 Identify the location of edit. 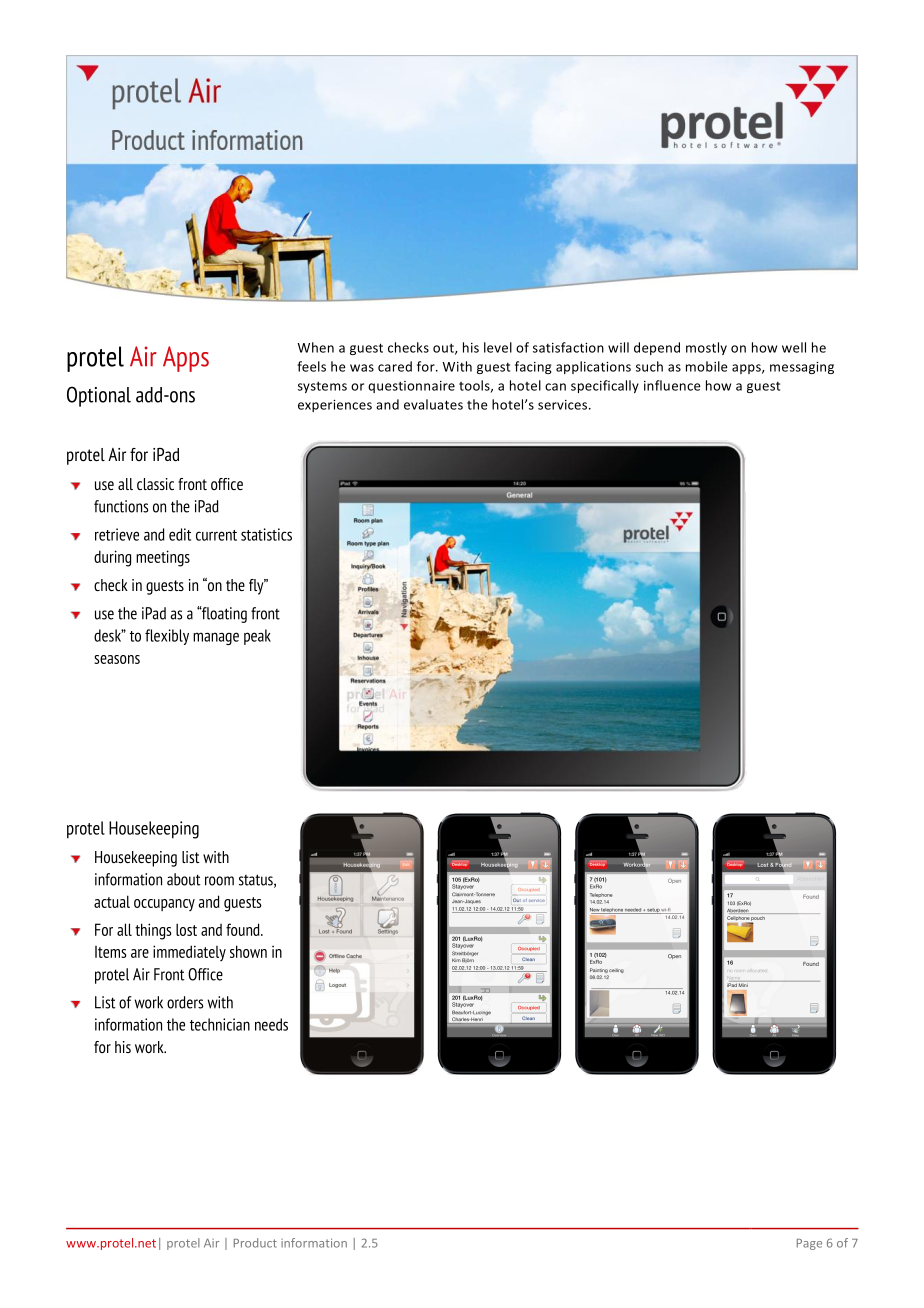
(180, 534).
